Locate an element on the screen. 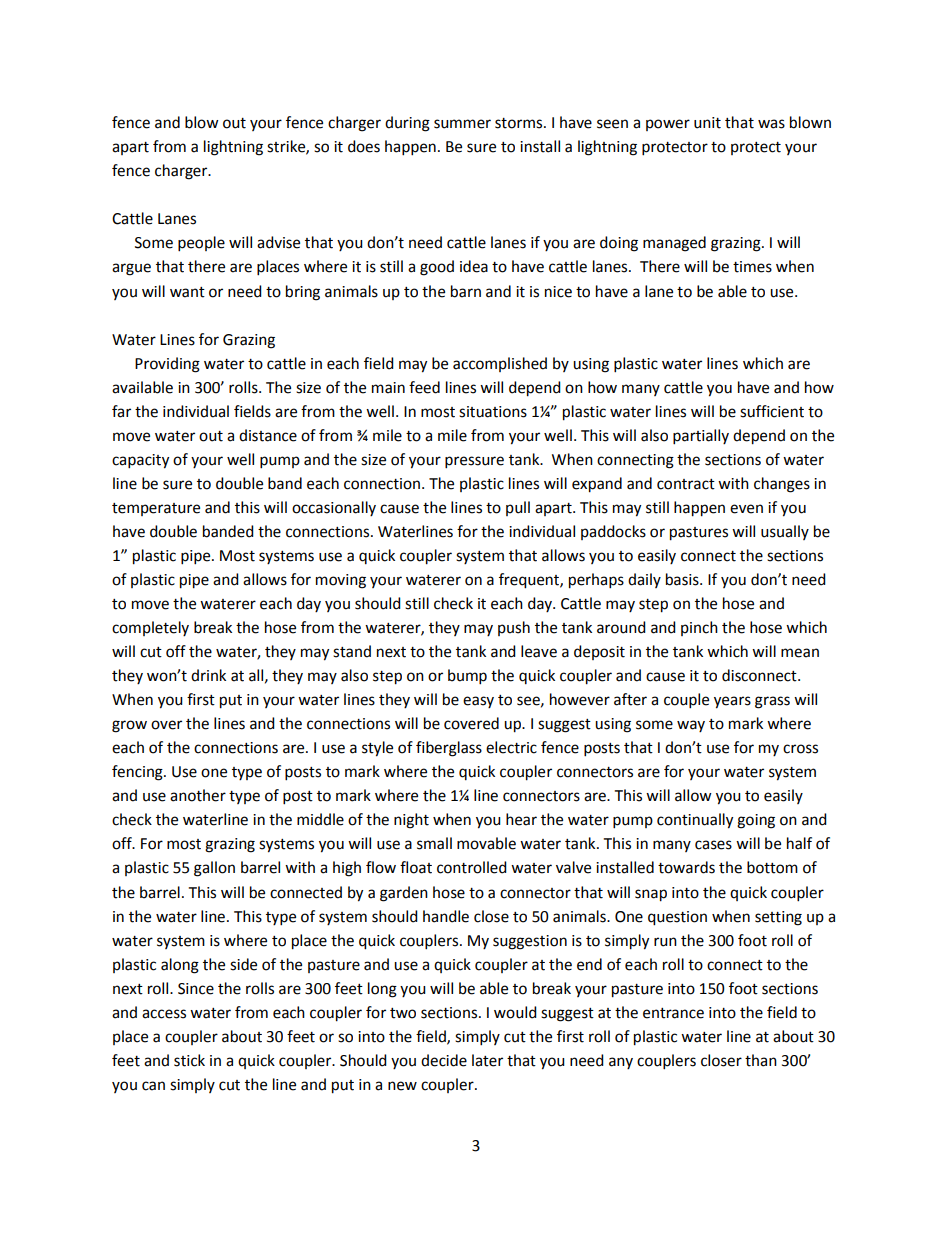 Image resolution: width=952 pixels, height=1233 pixels. completely is located at coordinates (150, 628).
